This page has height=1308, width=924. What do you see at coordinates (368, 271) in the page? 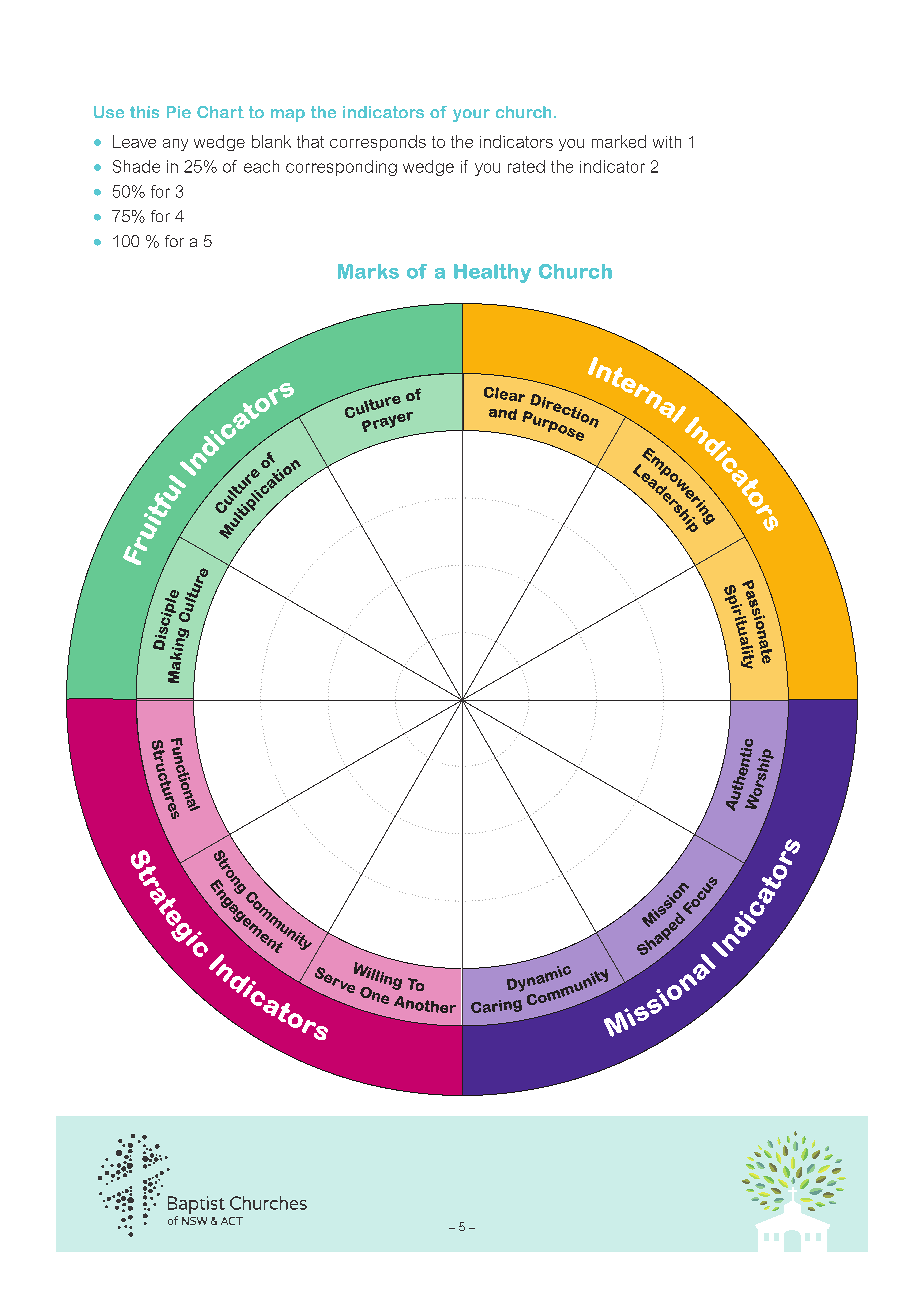
I see `Marks` at bounding box center [368, 271].
